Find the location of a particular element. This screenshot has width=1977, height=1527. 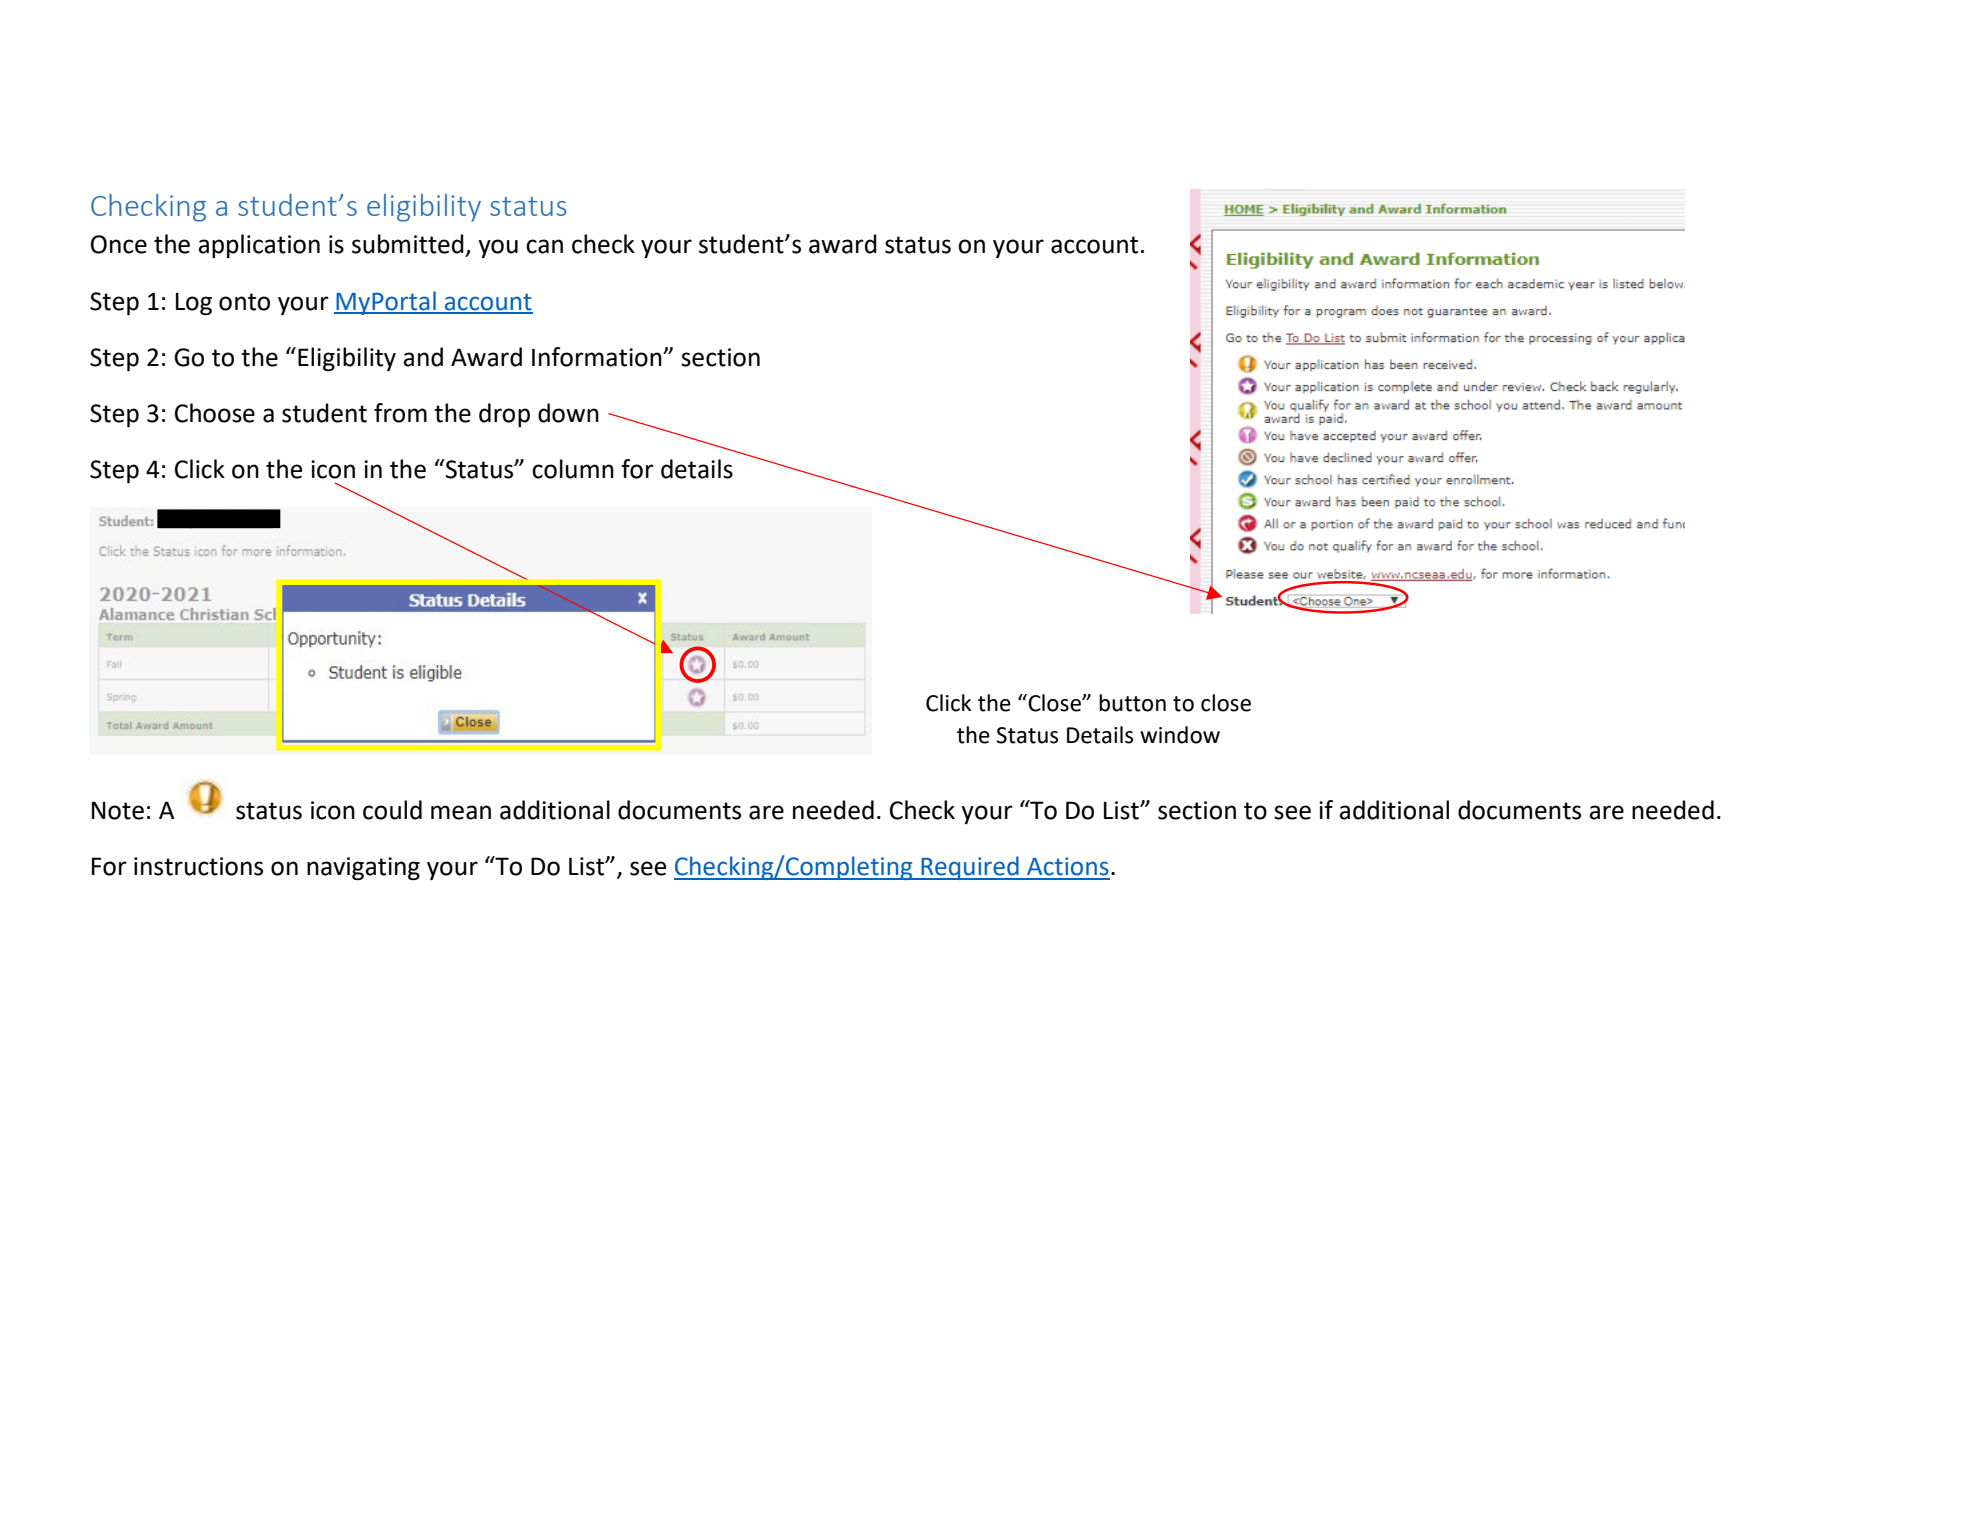

Information is located at coordinates (598, 357).
